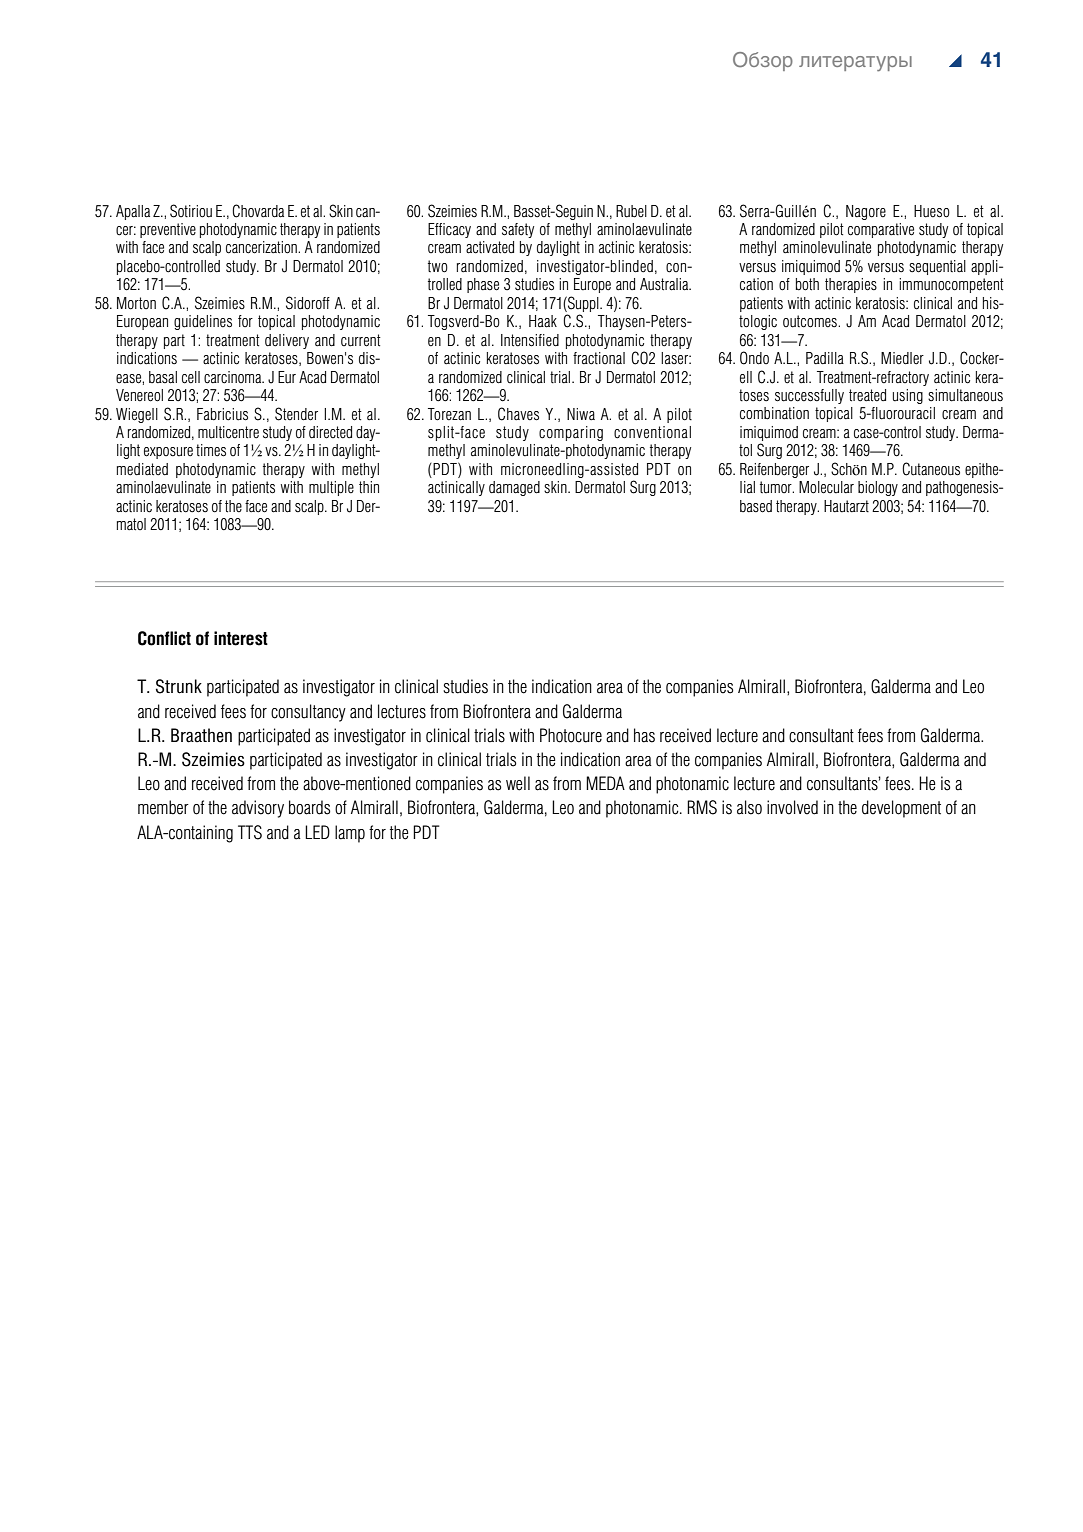 This screenshot has width=1083, height=1532. What do you see at coordinates (518, 230) in the screenshot?
I see `safety` at bounding box center [518, 230].
